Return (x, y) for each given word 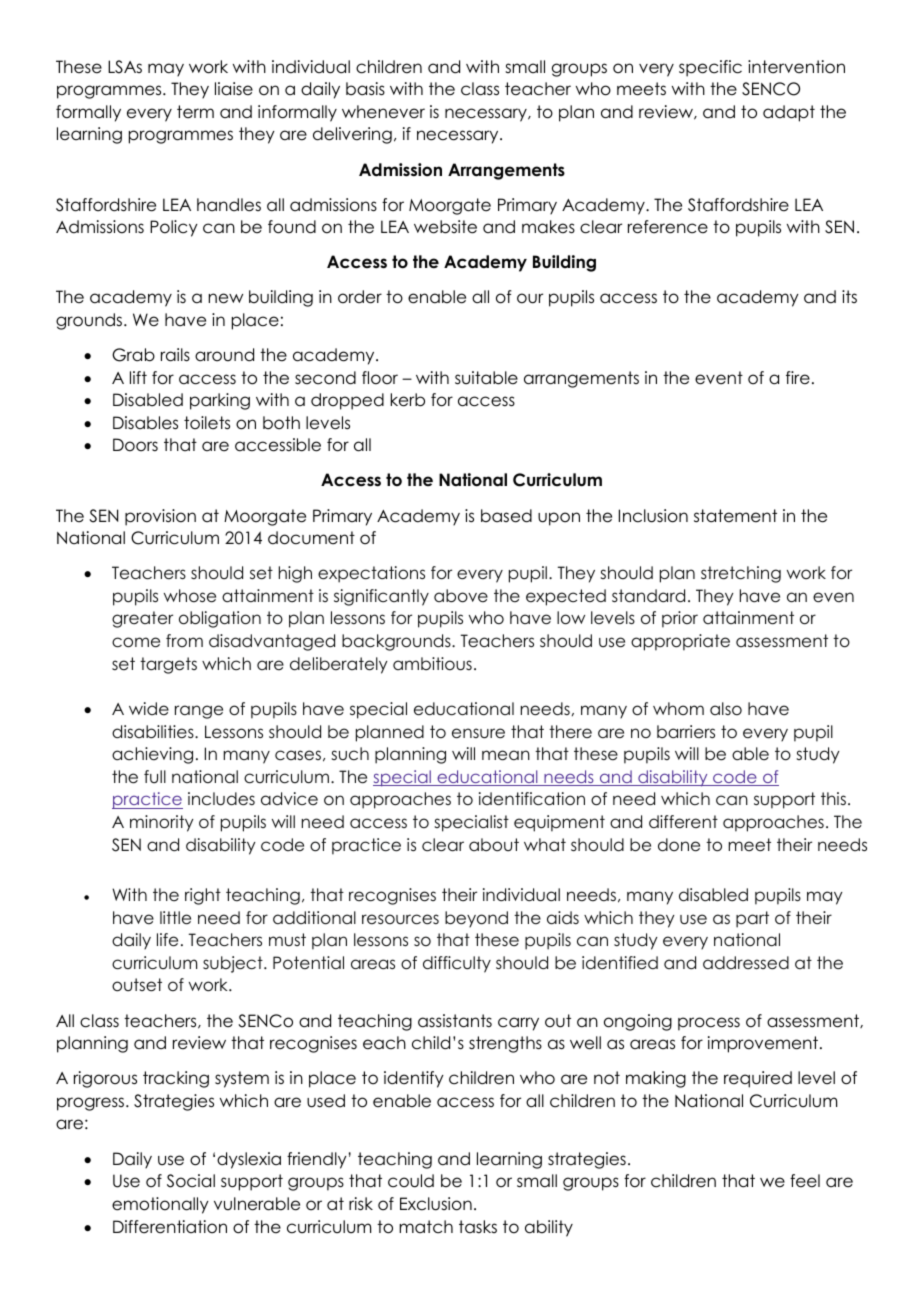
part (752, 919)
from (184, 641)
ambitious (432, 664)
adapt (789, 113)
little (175, 918)
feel (805, 1181)
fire (798, 378)
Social (191, 1181)
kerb (407, 400)
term (195, 112)
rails (175, 355)
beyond (476, 919)
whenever (383, 112)
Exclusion (436, 1204)
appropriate (680, 642)
